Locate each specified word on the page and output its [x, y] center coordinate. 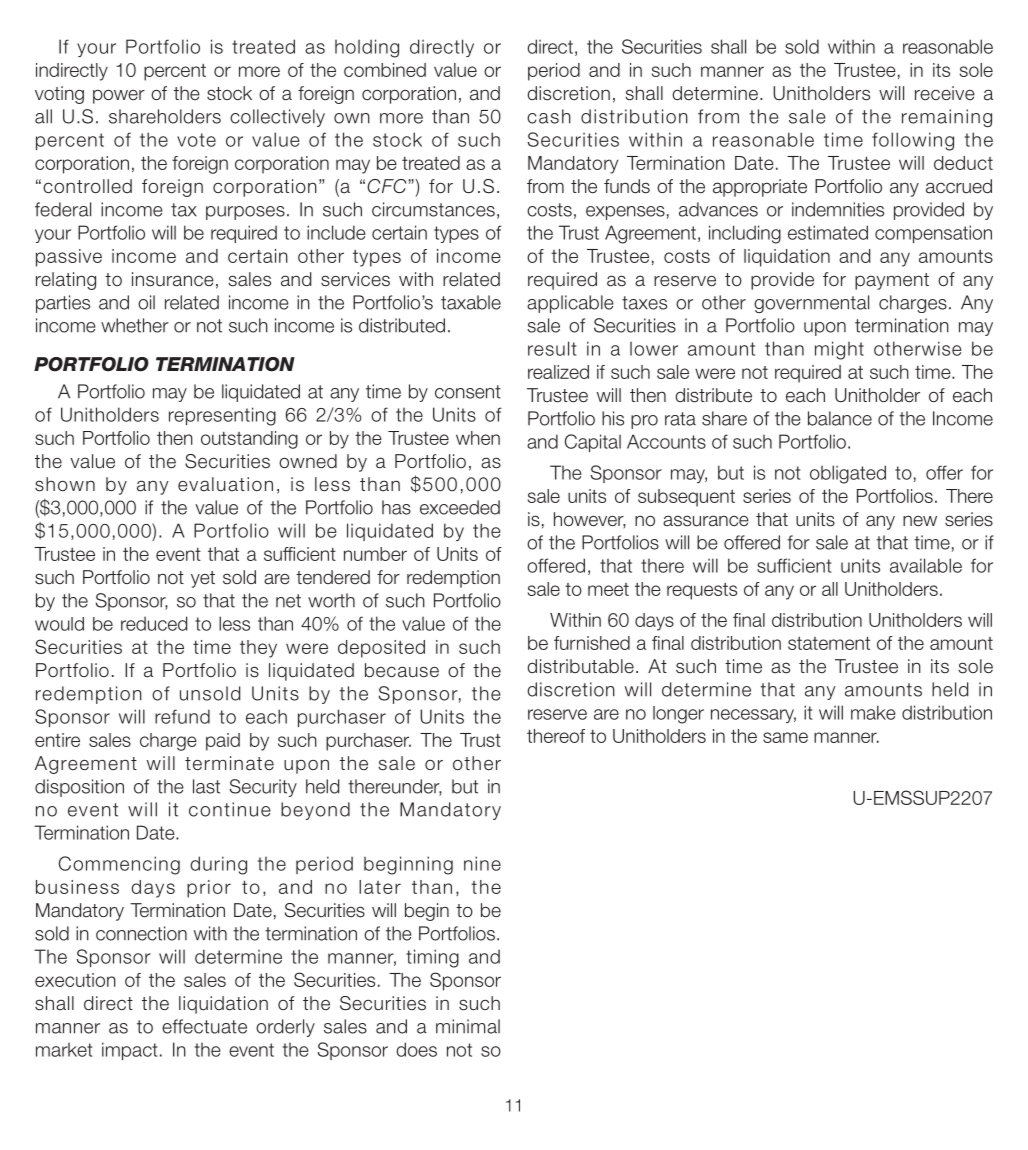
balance [840, 418]
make [873, 712]
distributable [581, 666]
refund [182, 716]
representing [222, 416]
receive [945, 93]
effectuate [204, 1026]
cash [549, 116]
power [119, 96]
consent [468, 392]
